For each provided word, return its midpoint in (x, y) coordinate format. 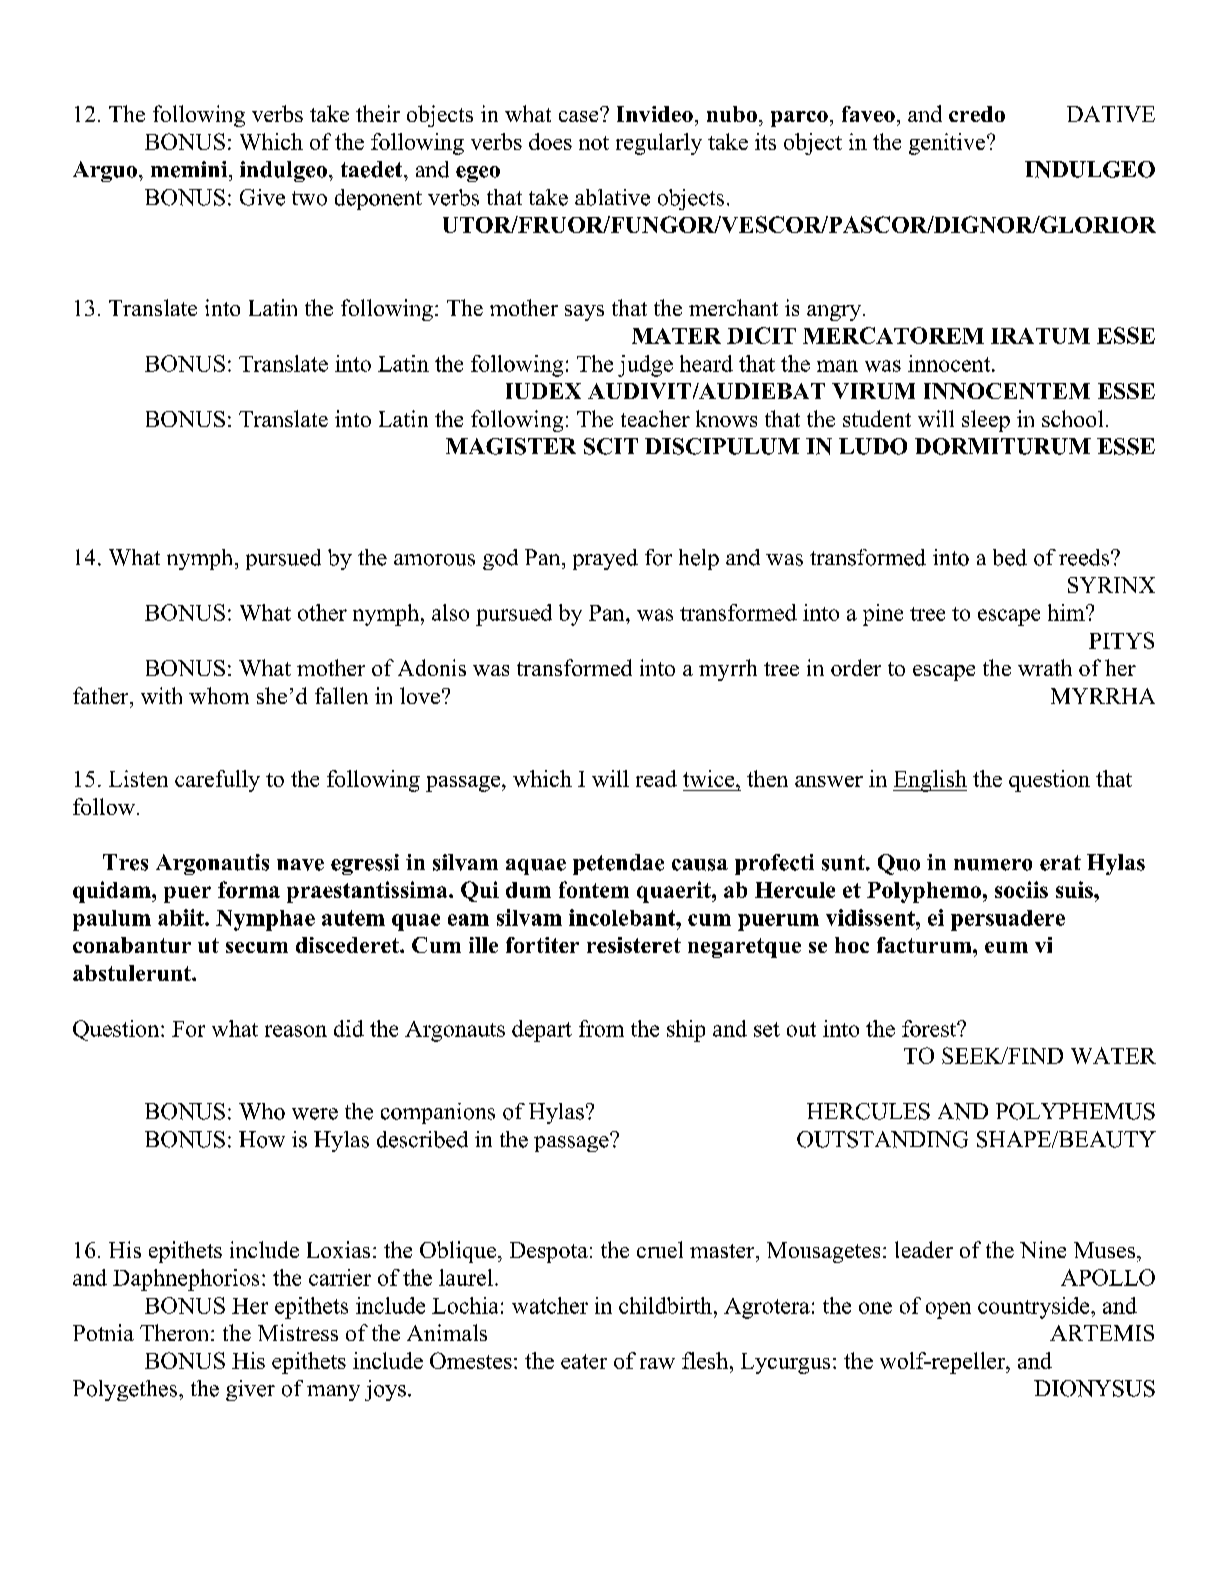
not (594, 143)
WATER (1113, 1055)
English (930, 781)
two (309, 198)
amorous (434, 560)
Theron (176, 1332)
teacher (655, 418)
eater (584, 1361)
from (601, 1028)
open (948, 1310)
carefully (217, 781)
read (656, 778)
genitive (948, 144)
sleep (986, 421)
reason (296, 1031)
